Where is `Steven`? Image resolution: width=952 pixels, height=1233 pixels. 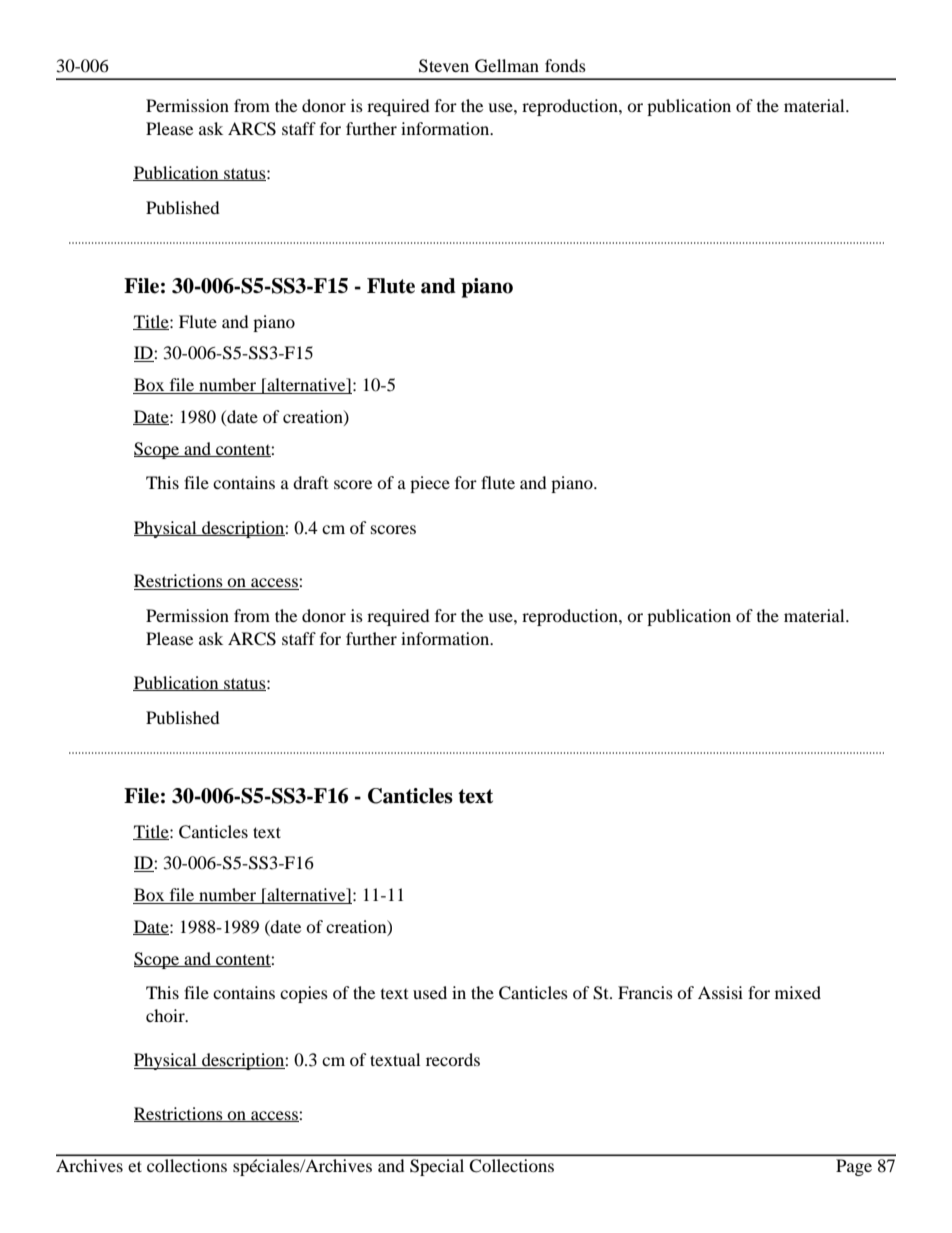 Steven is located at coordinates (444, 66).
